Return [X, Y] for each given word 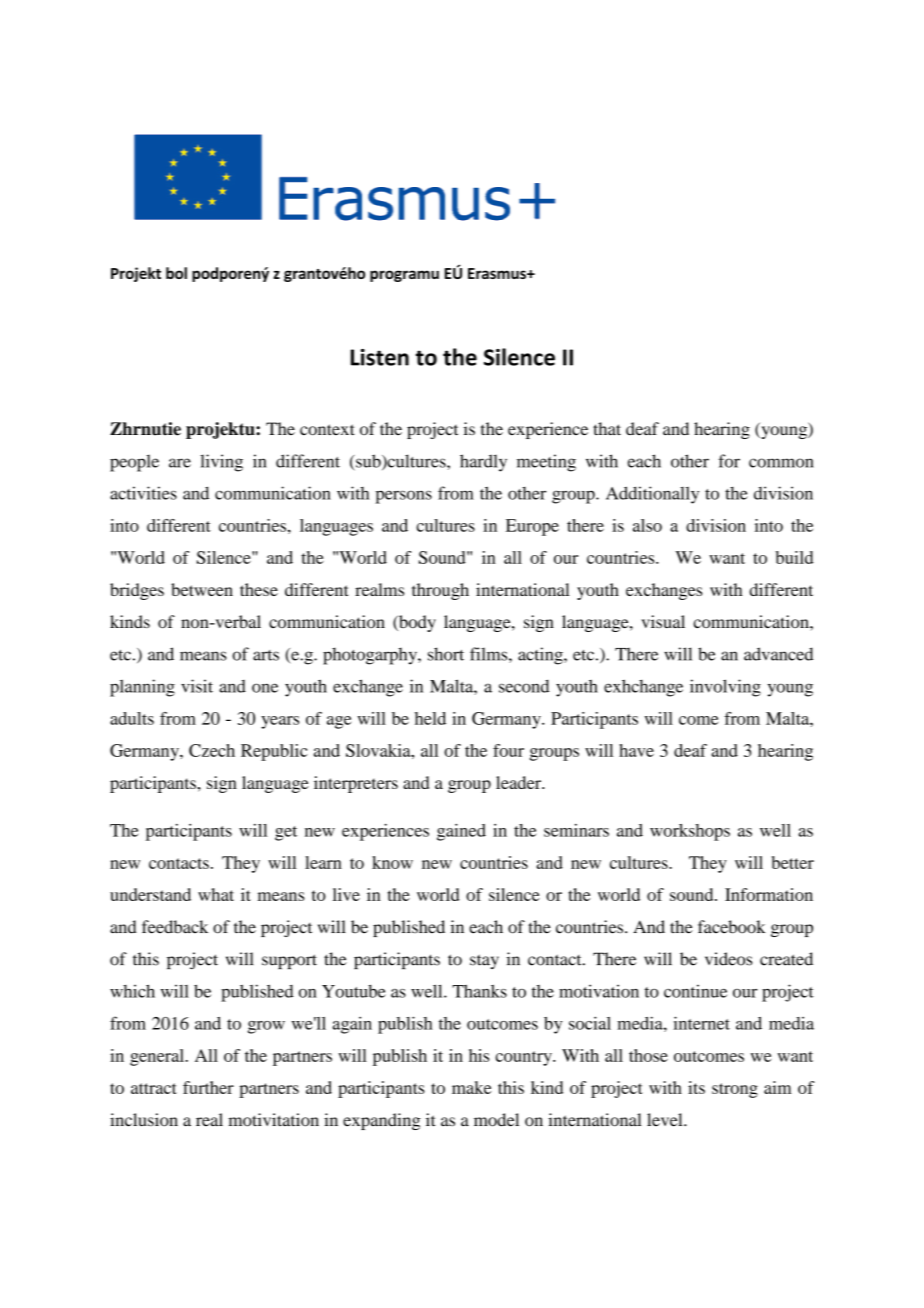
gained [461, 832]
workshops [690, 832]
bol [176, 273]
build [794, 557]
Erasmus [498, 273]
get [286, 833]
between [202, 589]
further [208, 1087]
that [607, 428]
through [440, 591]
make [471, 1087]
